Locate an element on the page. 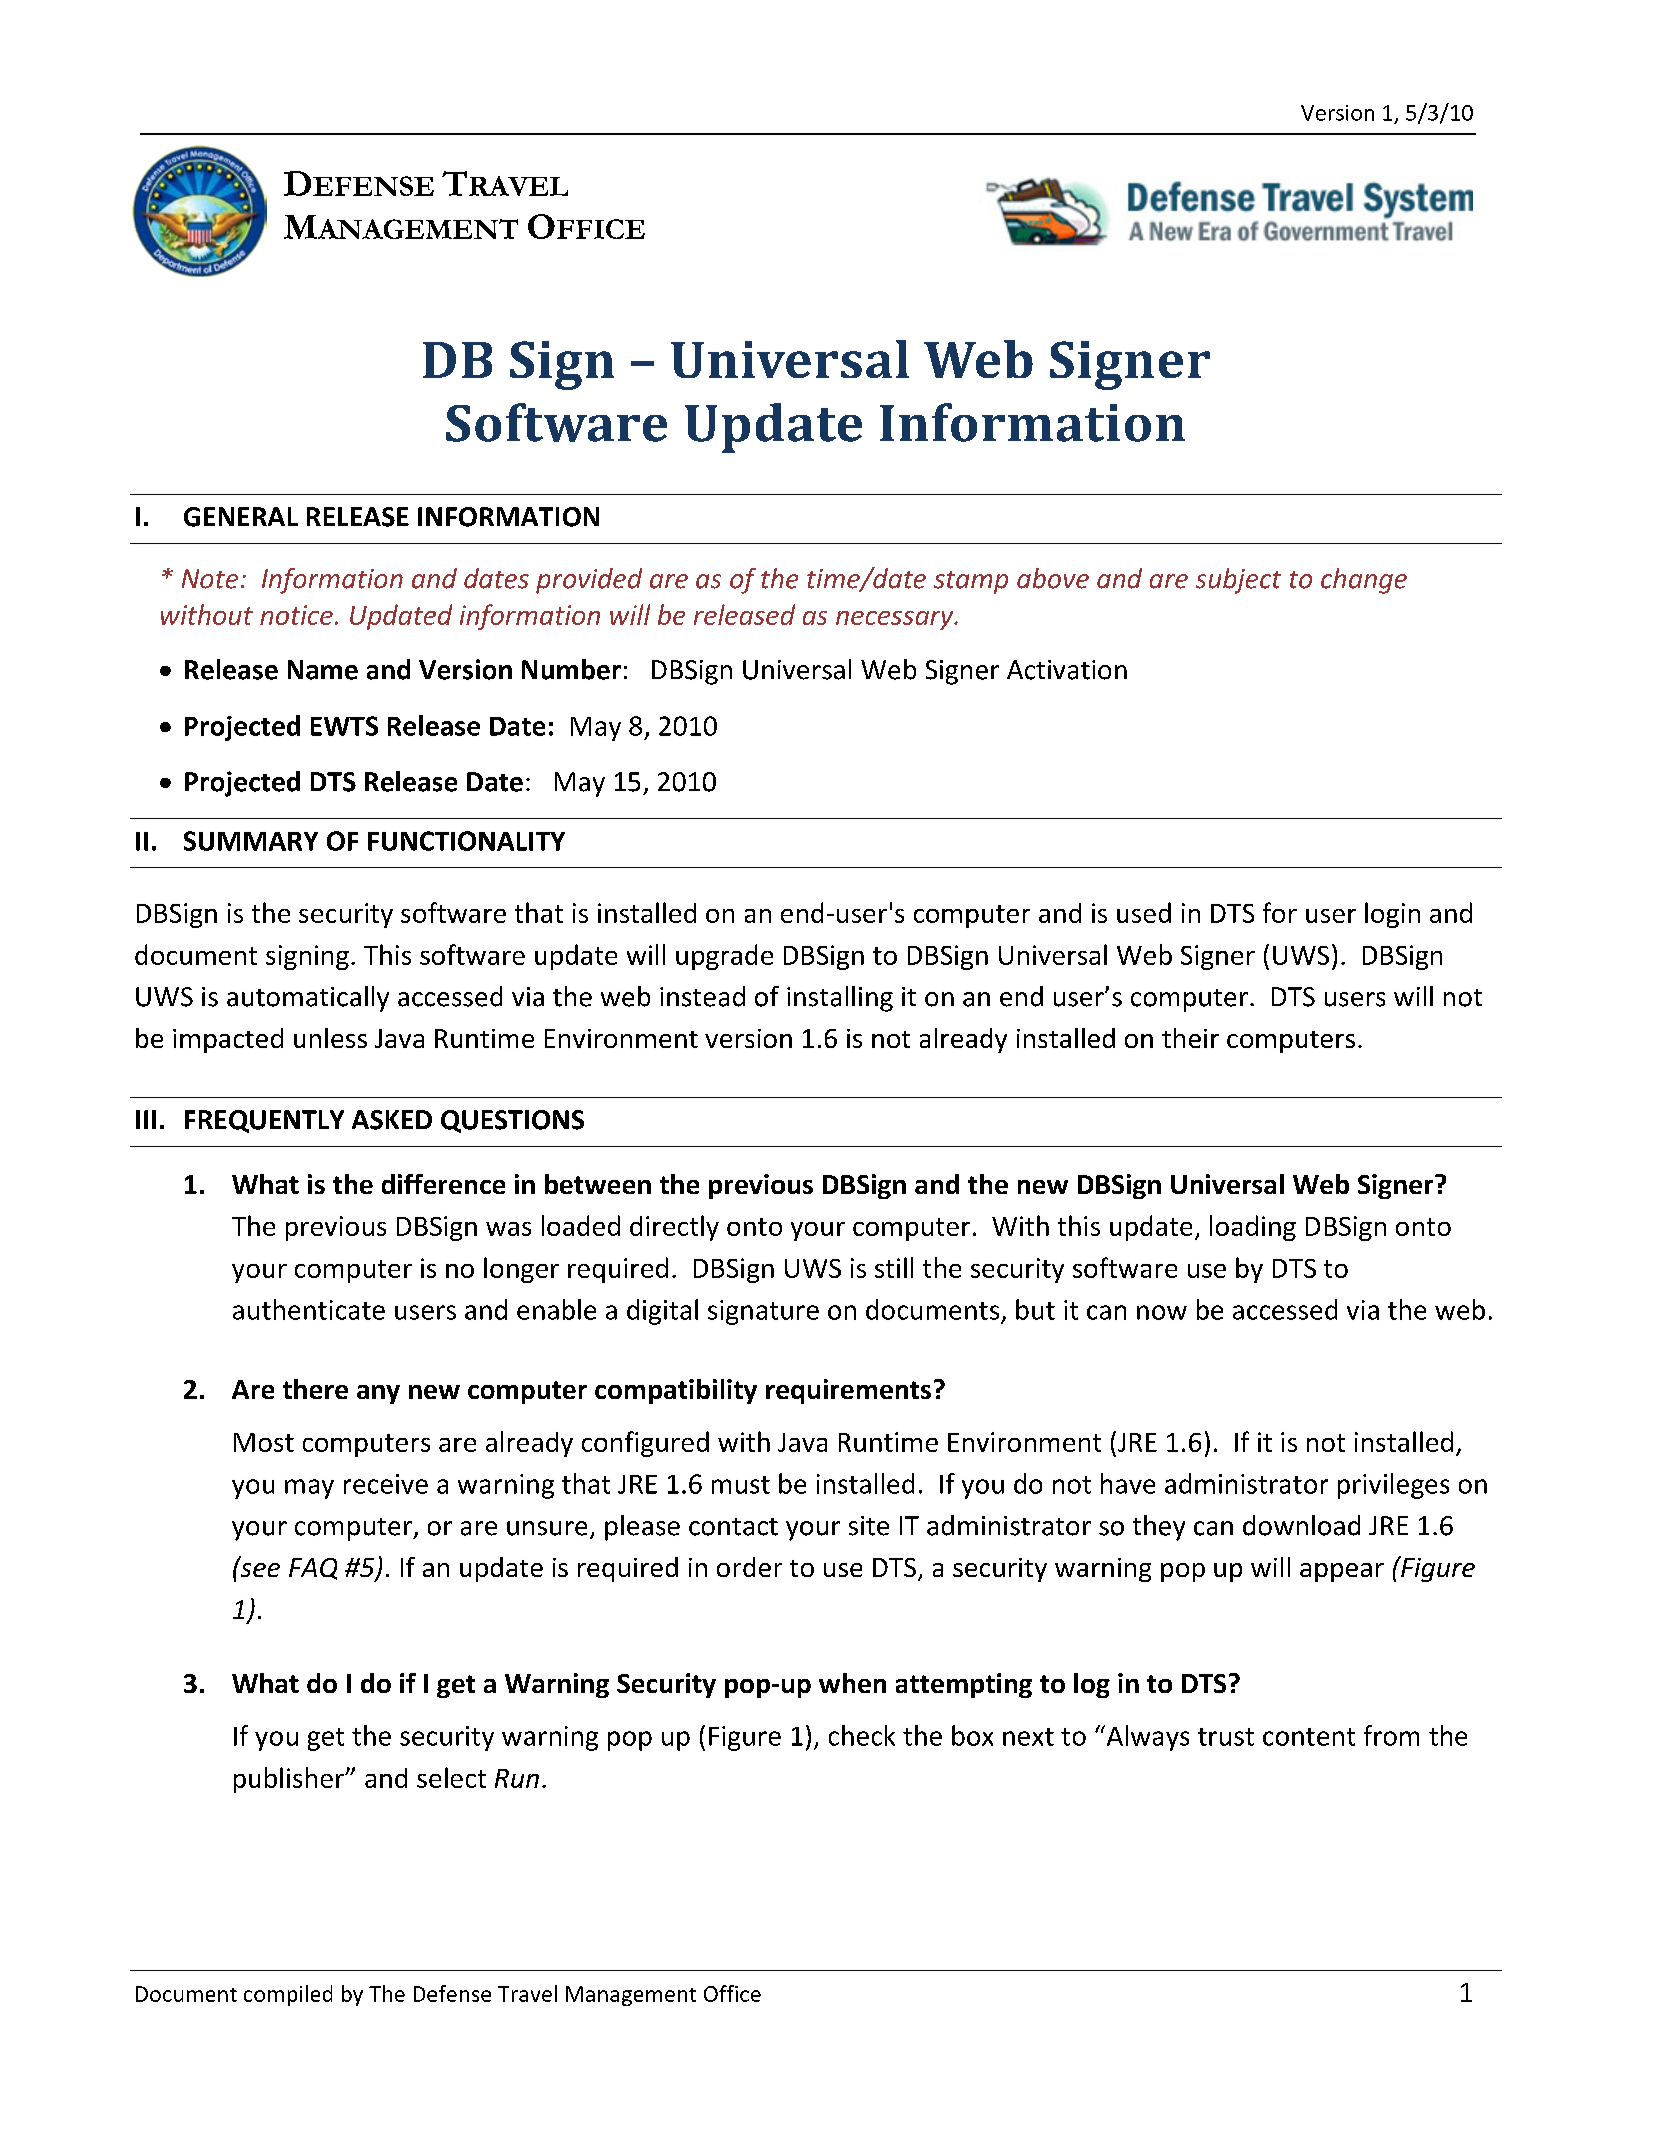  Most is located at coordinates (264, 1442).
